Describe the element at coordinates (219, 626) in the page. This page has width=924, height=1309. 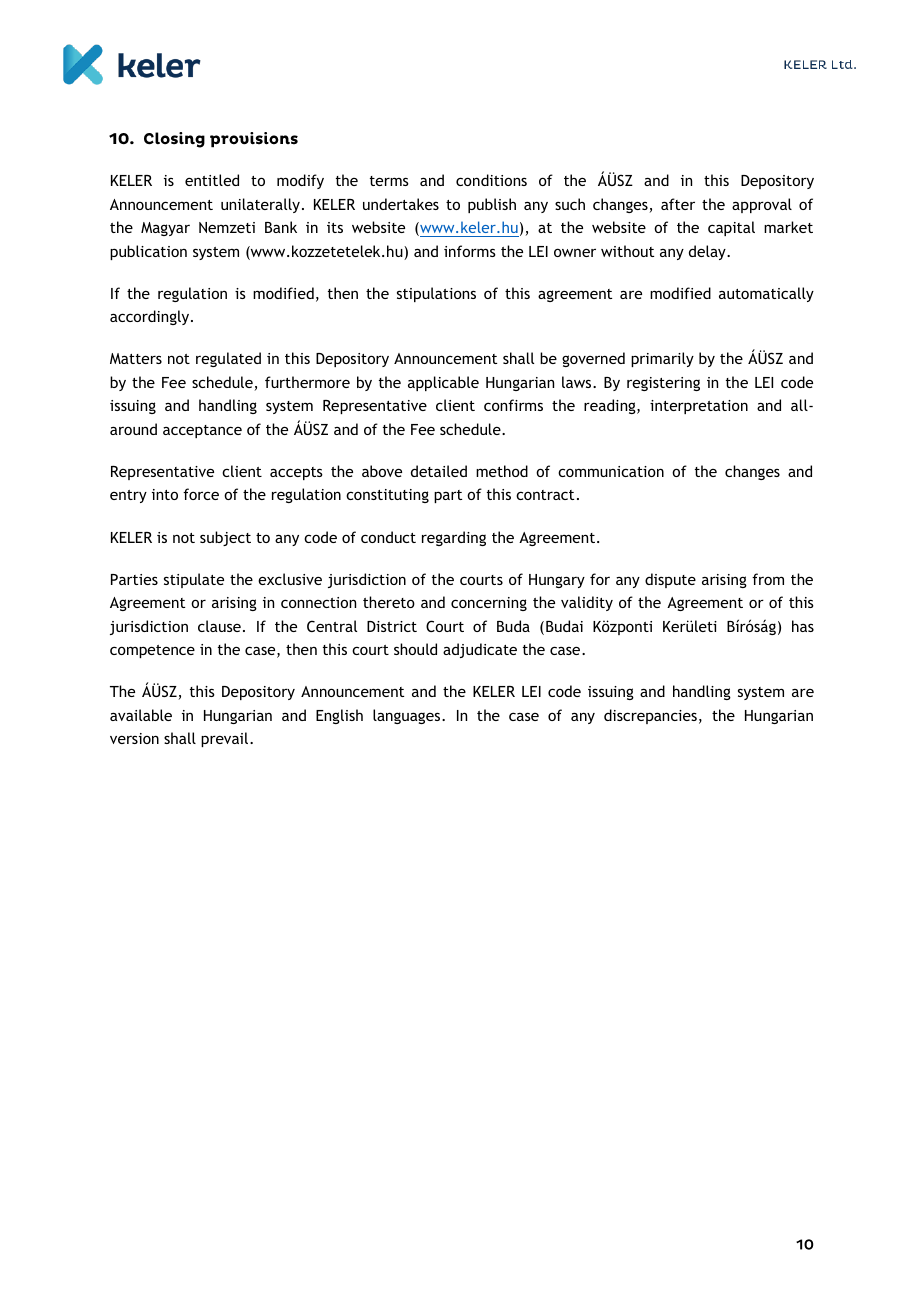
I see `clause` at that location.
